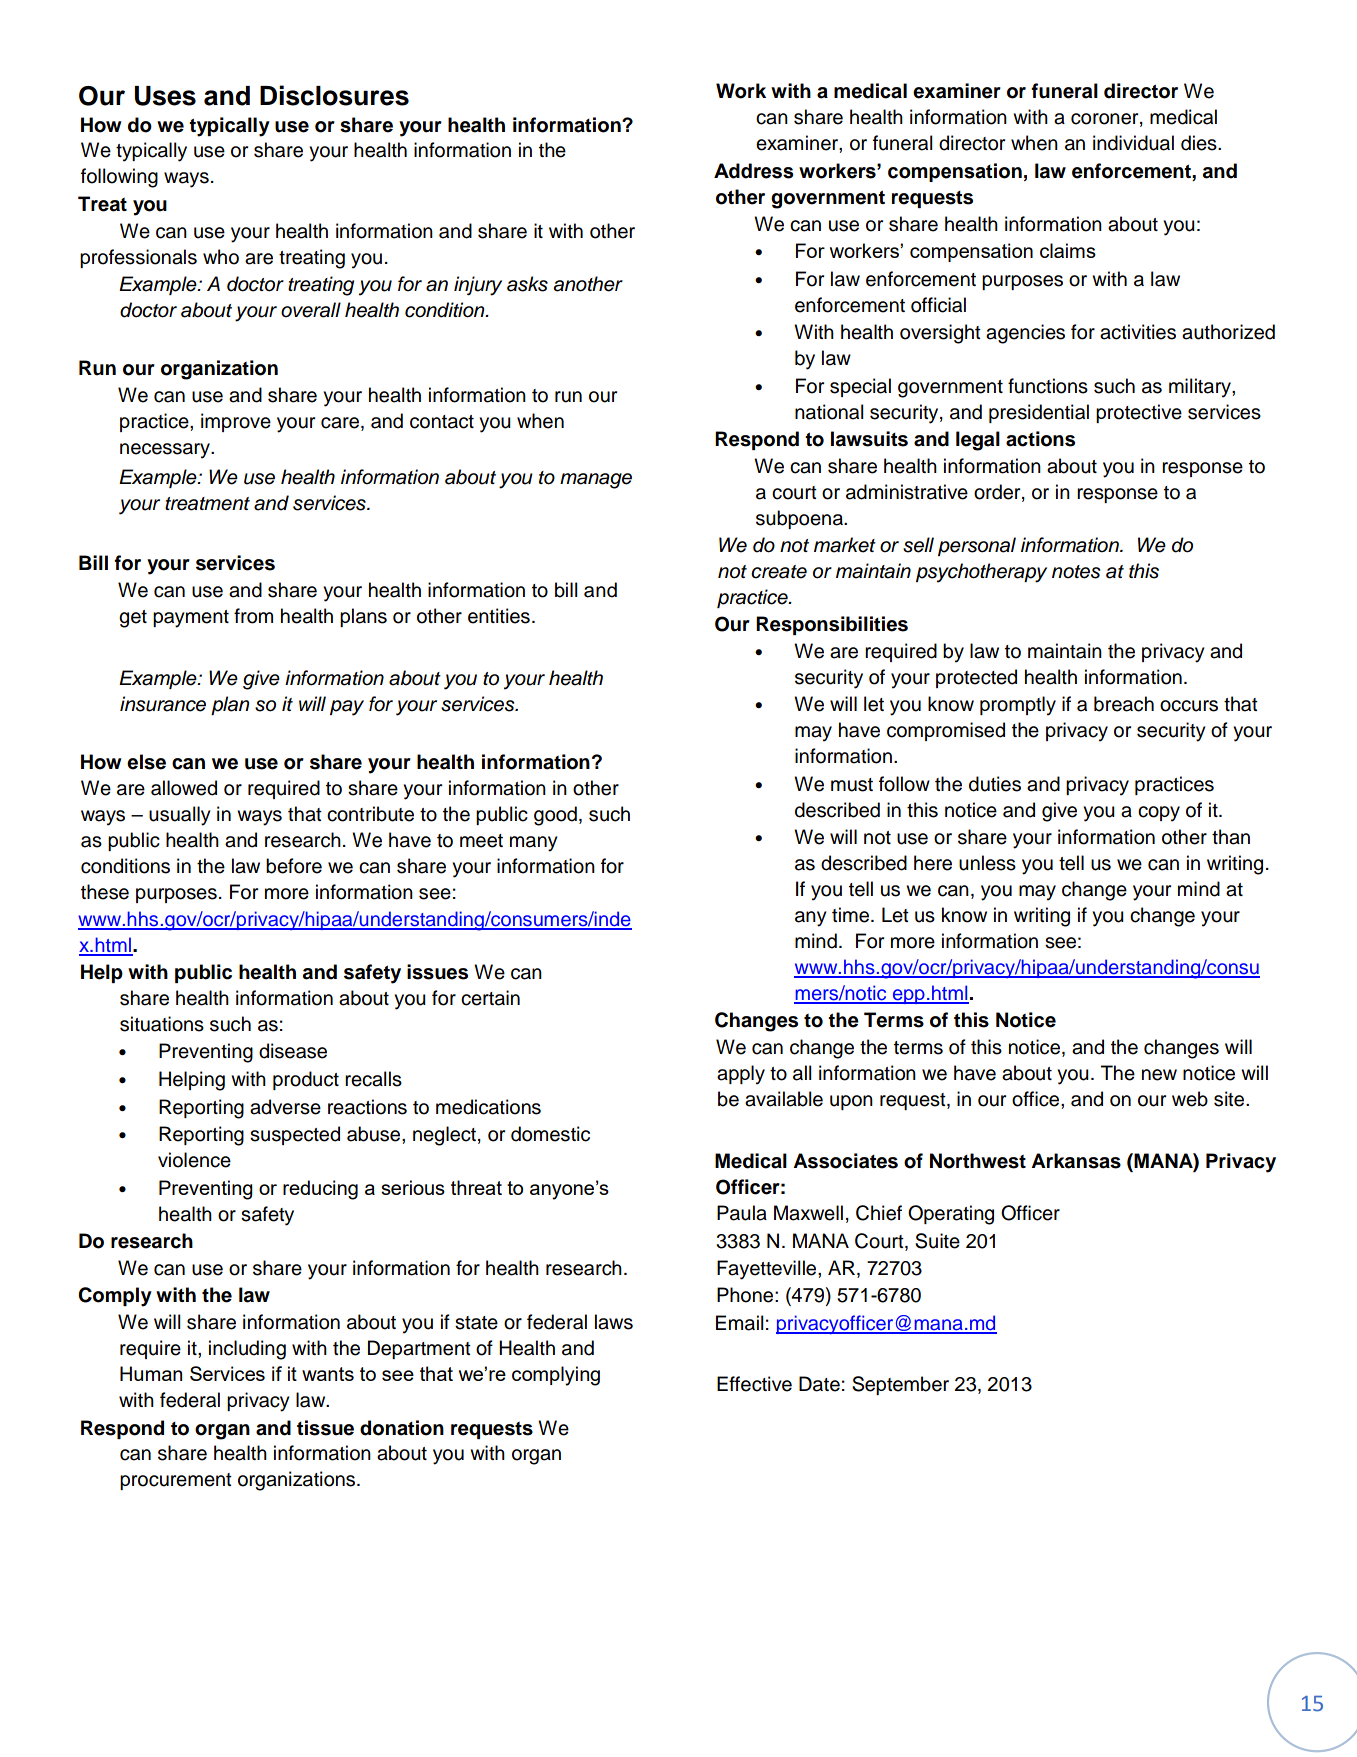  What do you see at coordinates (194, 1160) in the page?
I see `violence` at bounding box center [194, 1160].
